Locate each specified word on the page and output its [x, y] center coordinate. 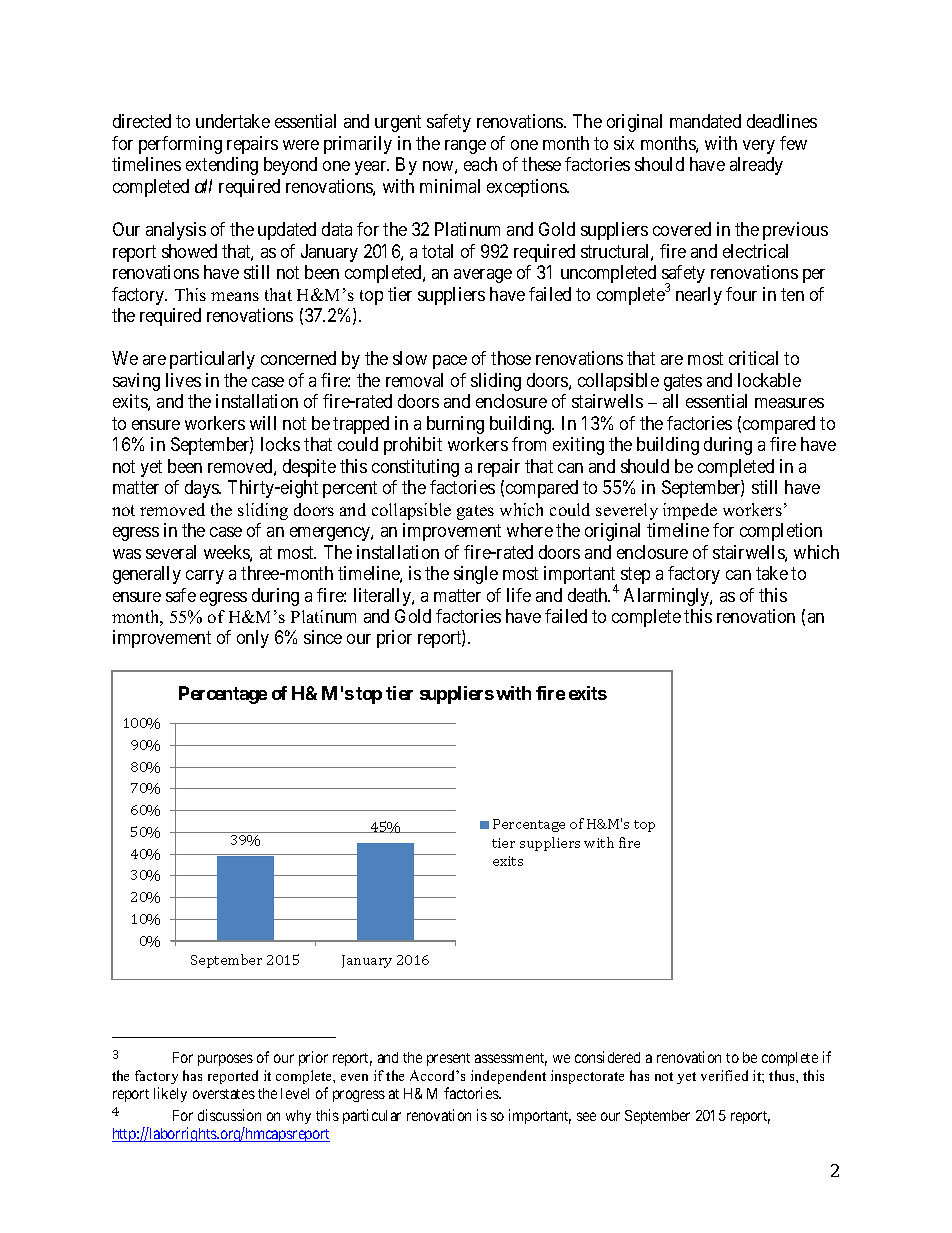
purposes [225, 1060]
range [465, 147]
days [202, 489]
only [253, 639]
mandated [705, 121]
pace [450, 362]
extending [222, 166]
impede [690, 511]
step [635, 575]
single [476, 575]
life [519, 595]
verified [724, 1075]
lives [183, 380]
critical [753, 358]
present [448, 1059]
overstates [224, 1094]
